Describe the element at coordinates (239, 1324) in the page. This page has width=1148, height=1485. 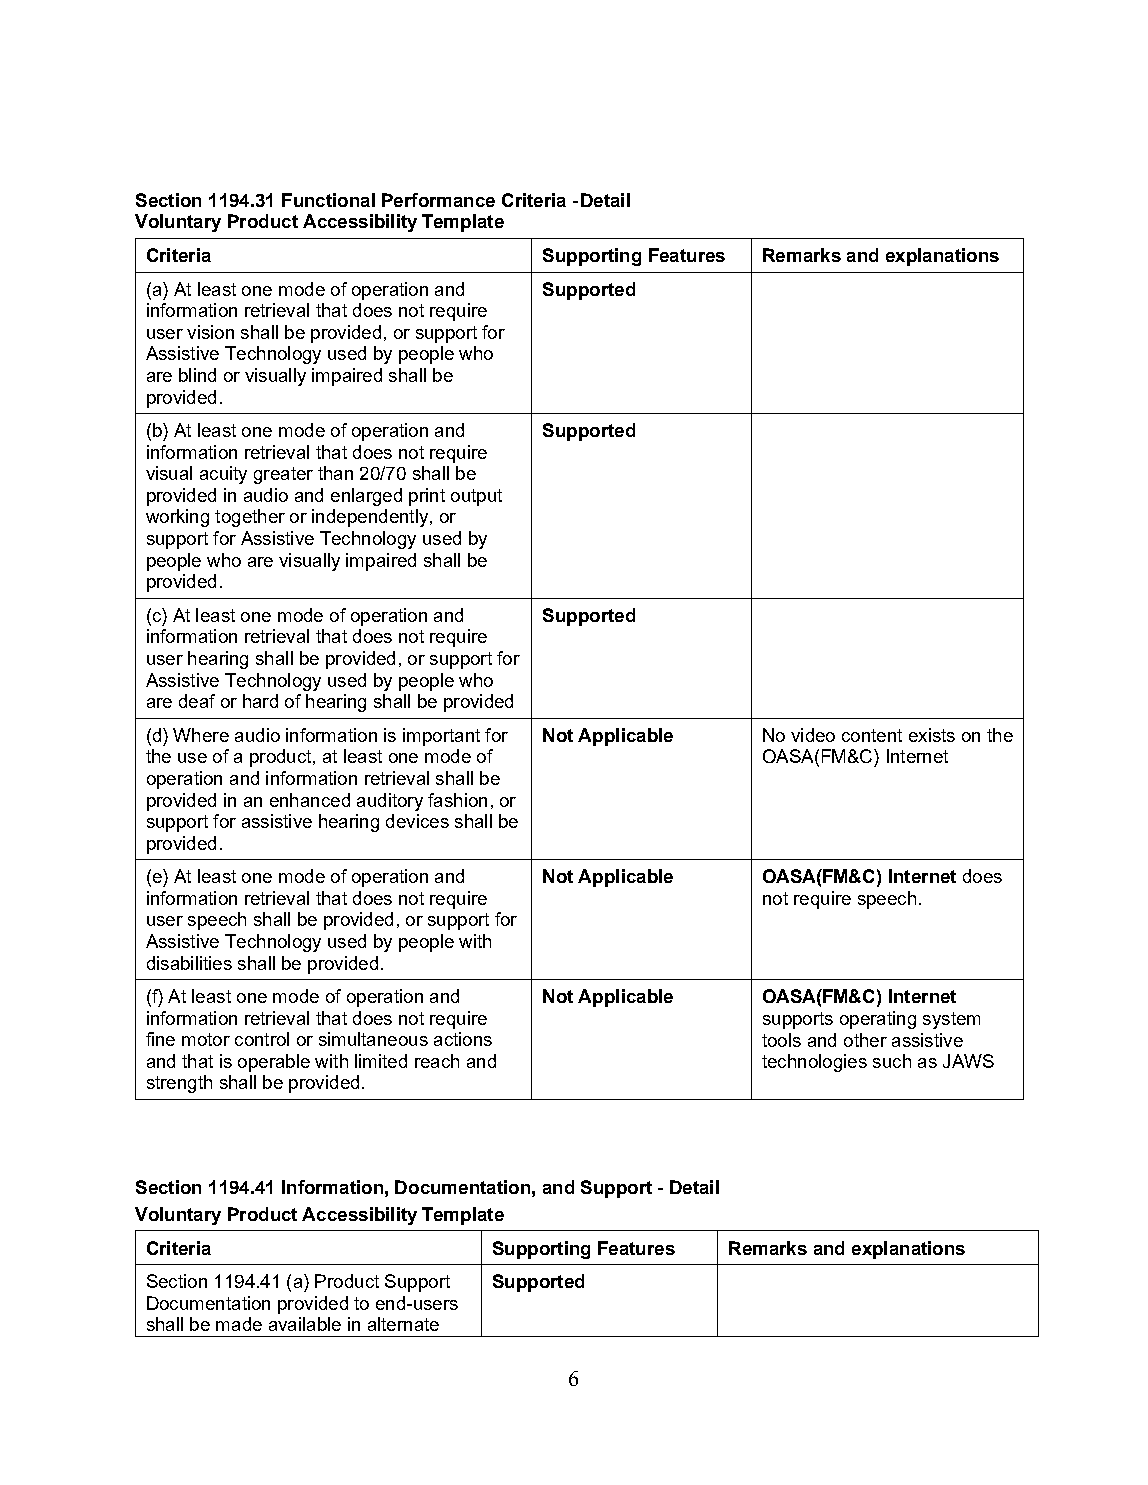
I see `made` at that location.
